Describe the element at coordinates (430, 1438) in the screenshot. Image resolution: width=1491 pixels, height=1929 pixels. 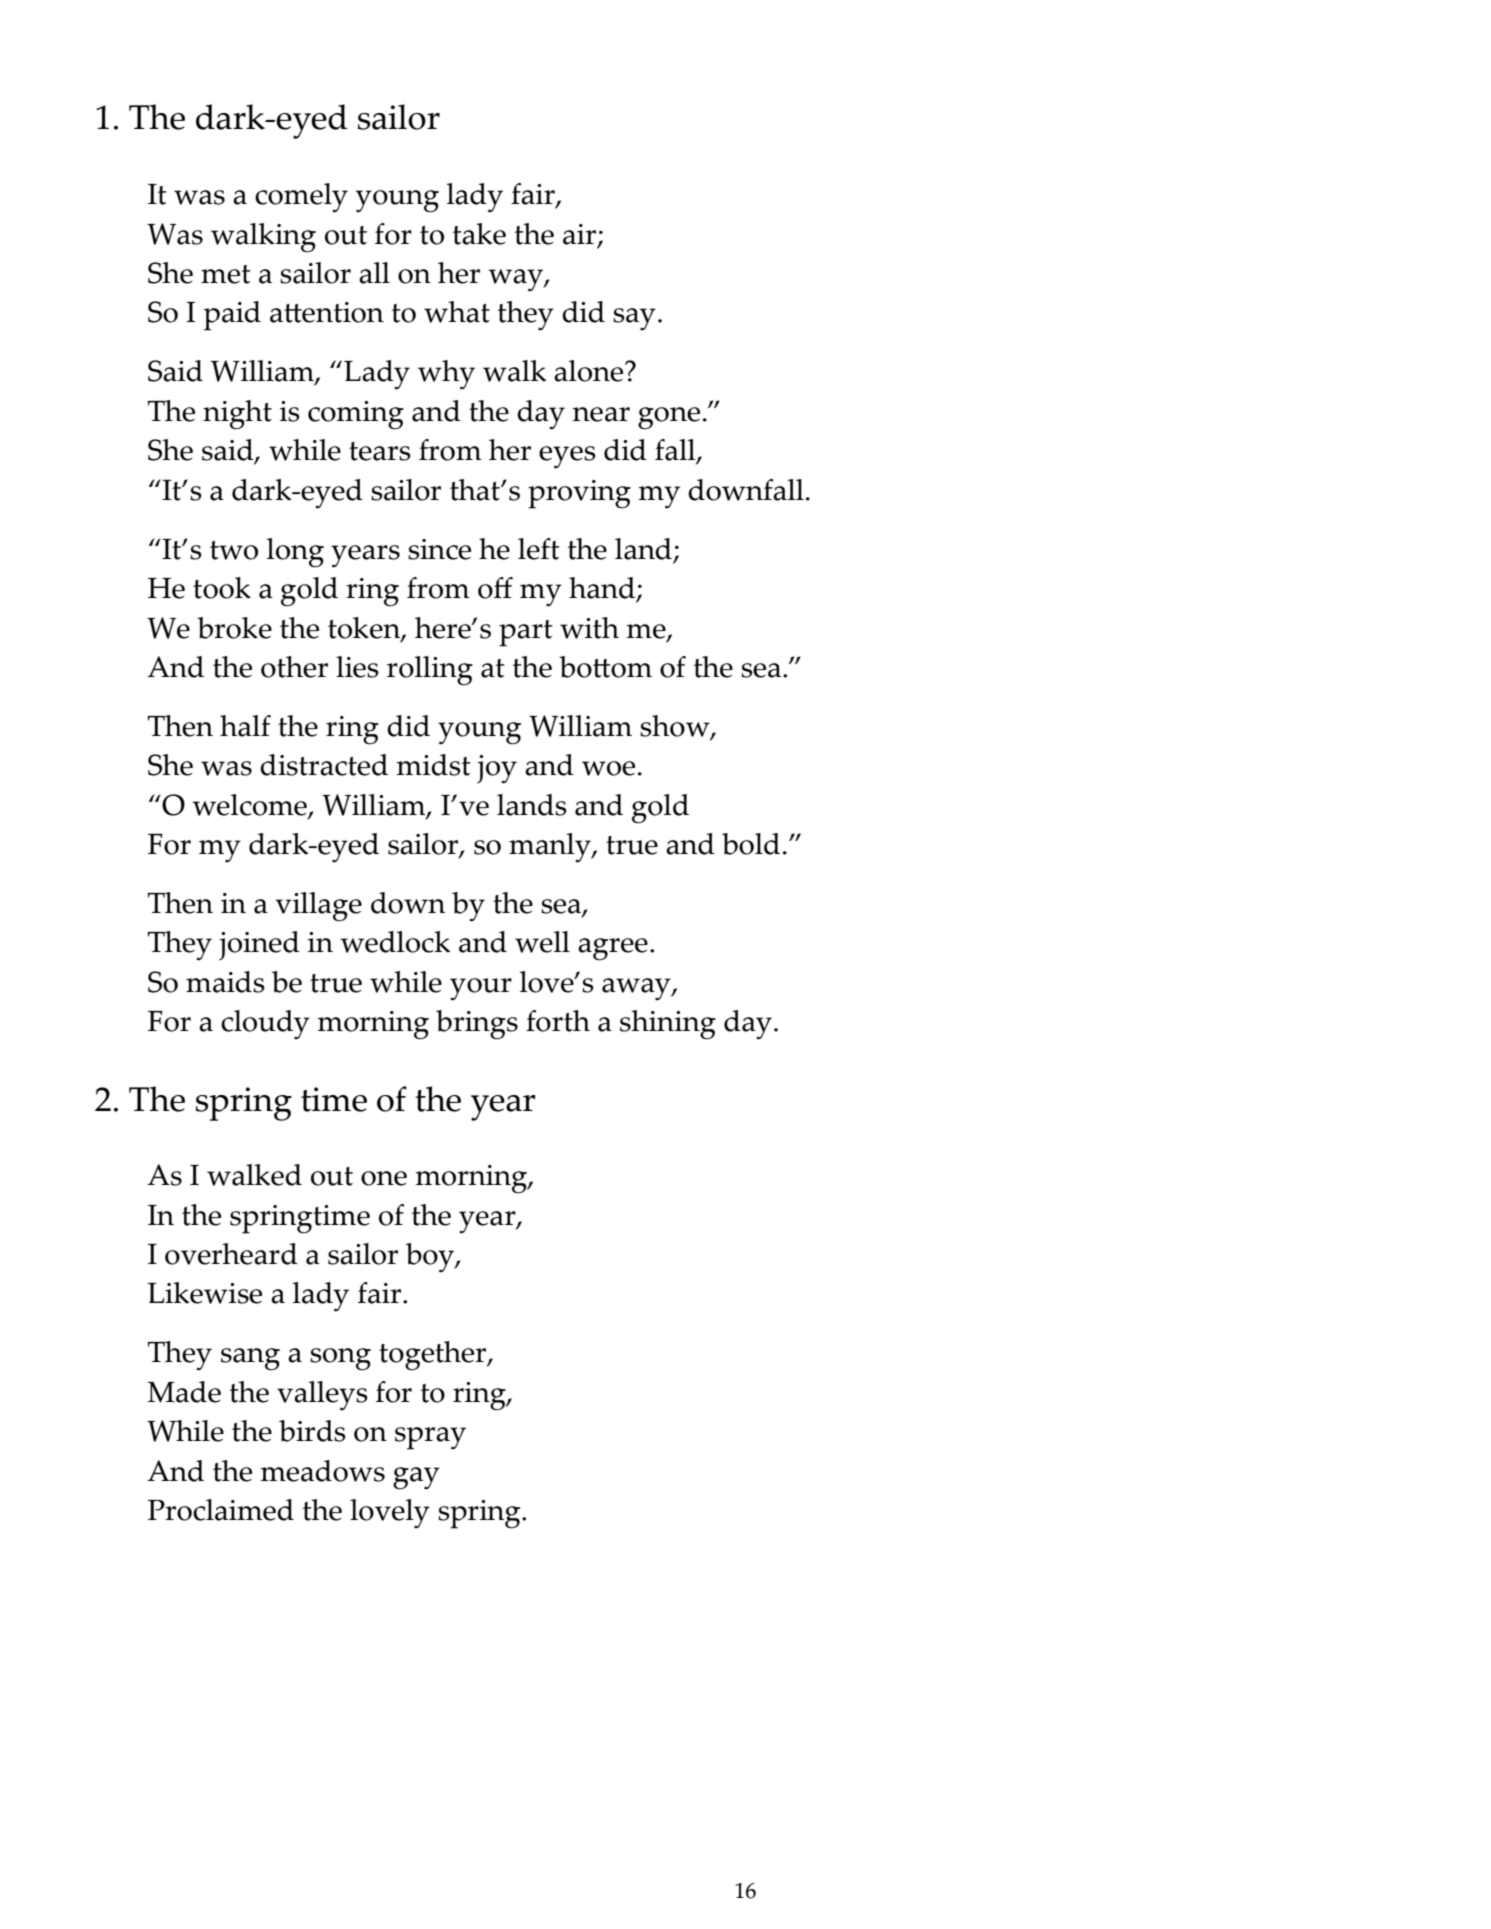
I see `spray` at that location.
